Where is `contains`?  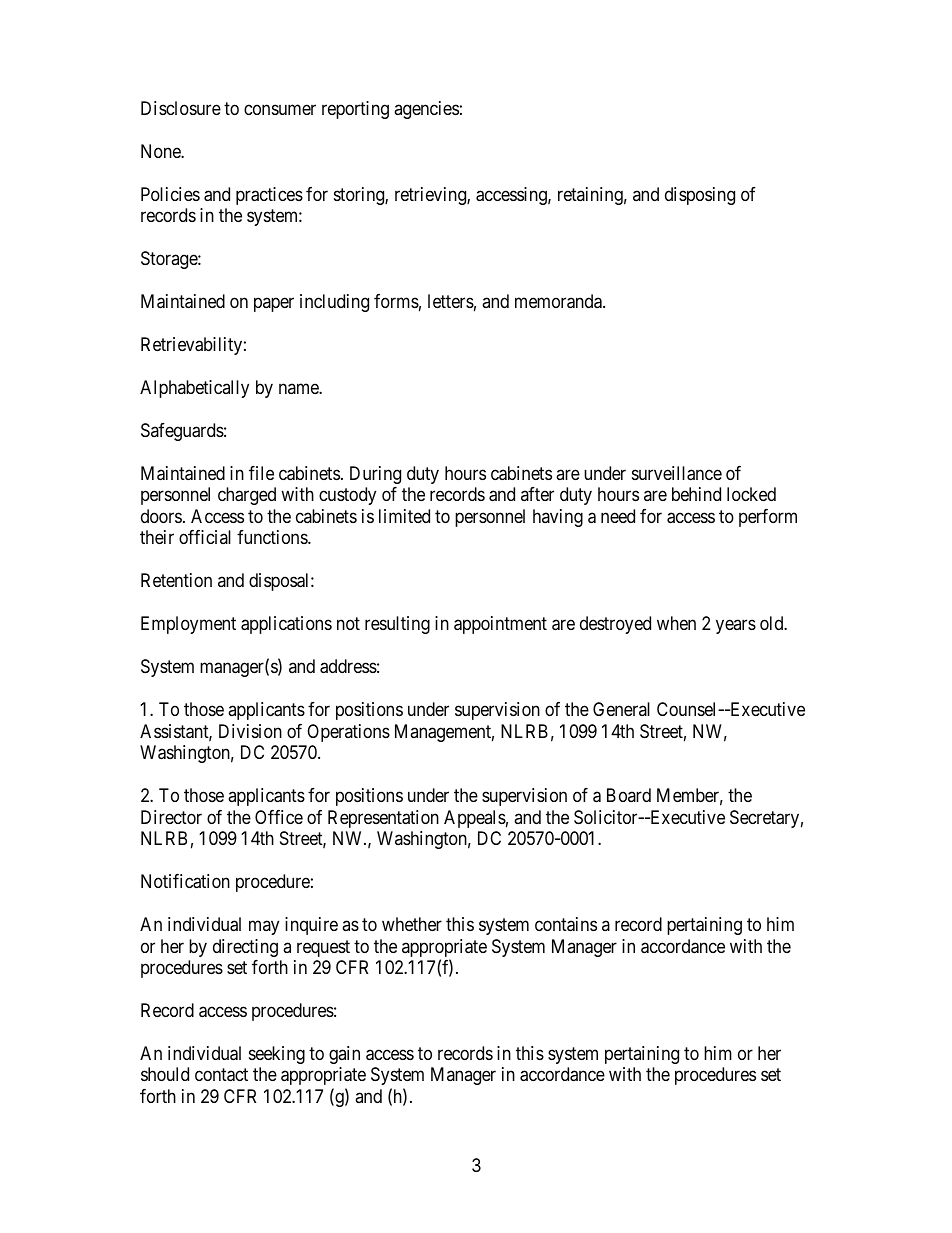 contains is located at coordinates (566, 924).
